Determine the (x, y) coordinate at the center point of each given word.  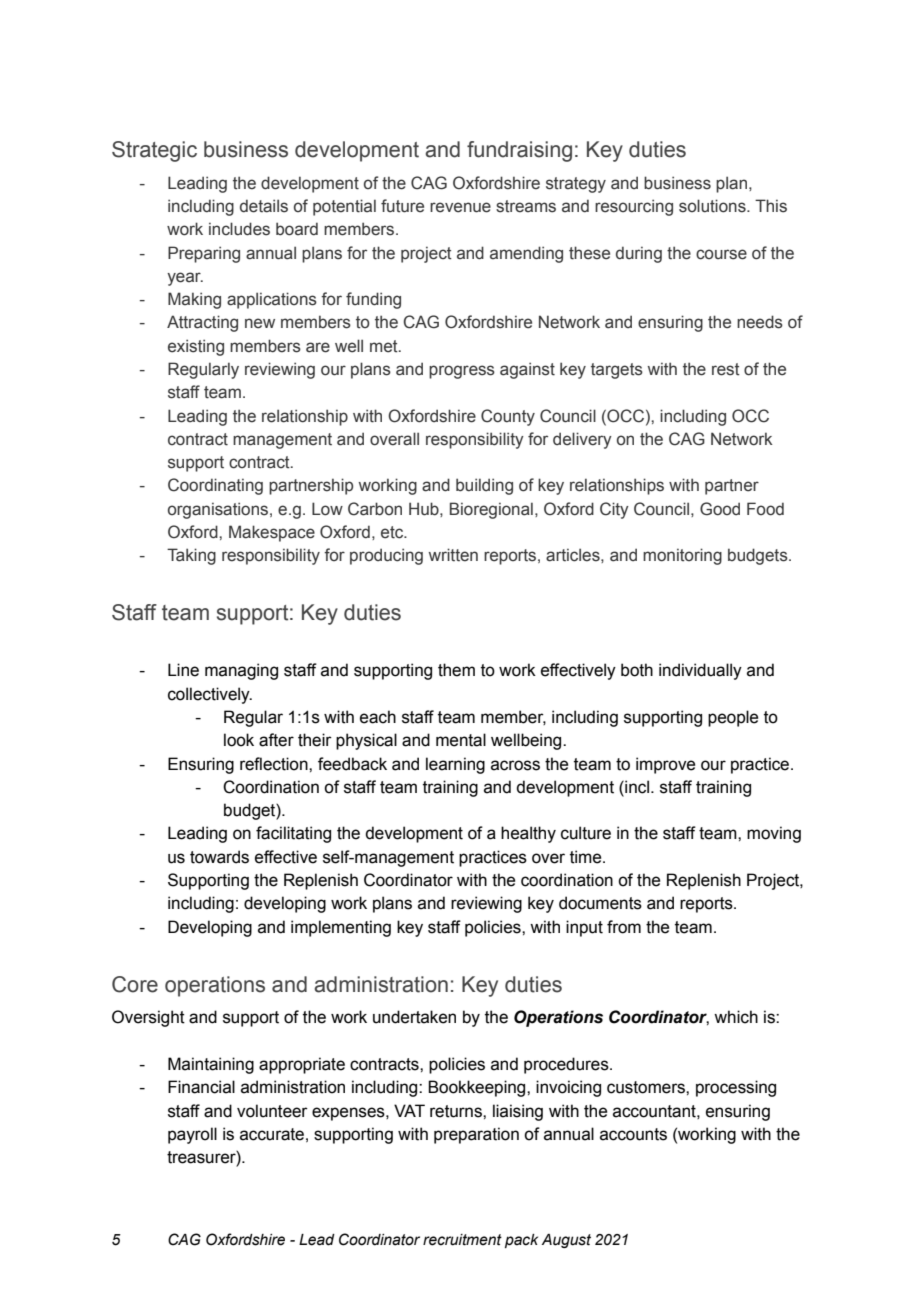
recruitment (462, 1240)
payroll (192, 1135)
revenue (460, 207)
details (264, 206)
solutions (713, 206)
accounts (633, 1134)
